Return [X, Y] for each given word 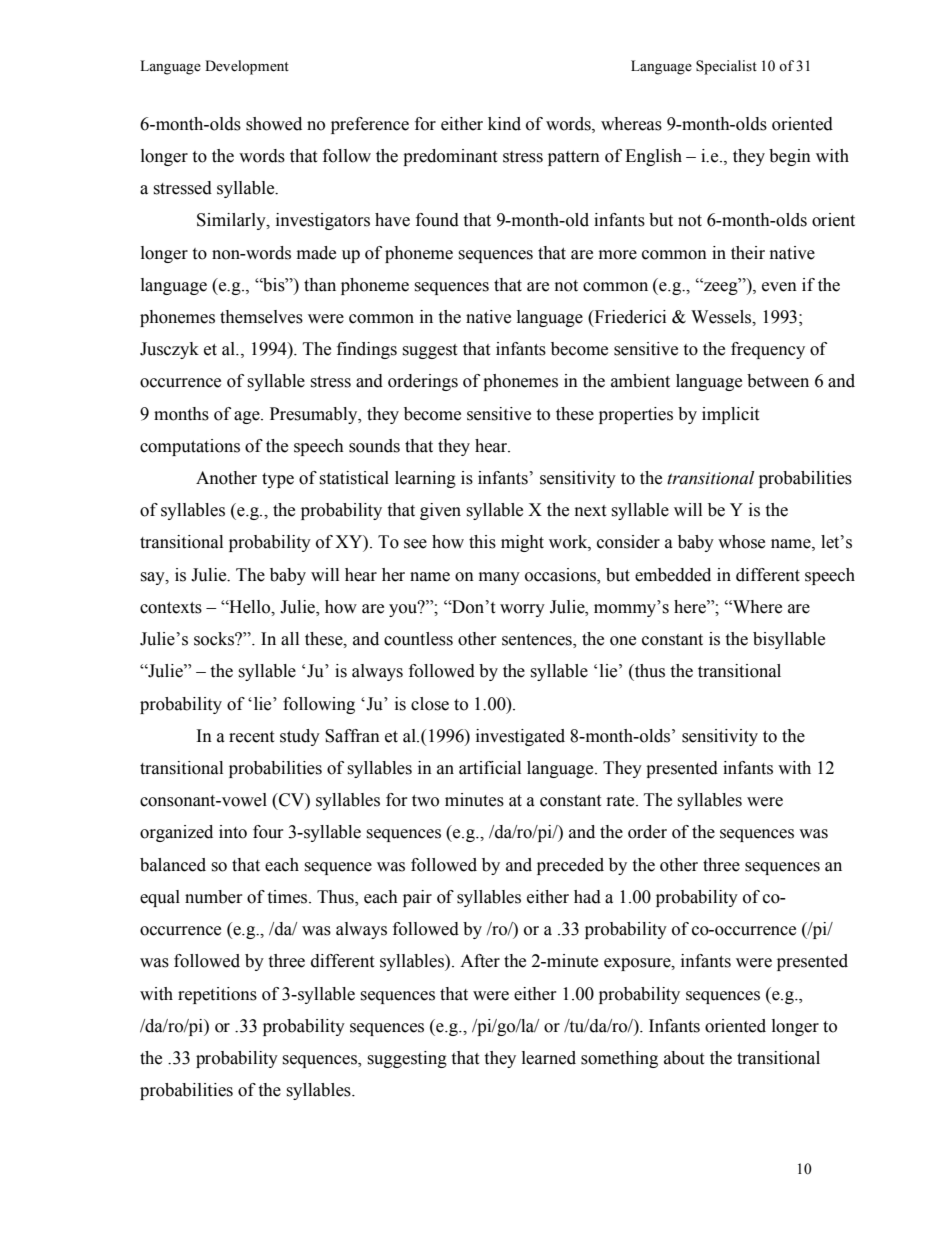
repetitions [217, 995]
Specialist [726, 67]
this [482, 542]
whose [741, 542]
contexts [171, 608]
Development [247, 67]
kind [504, 124]
